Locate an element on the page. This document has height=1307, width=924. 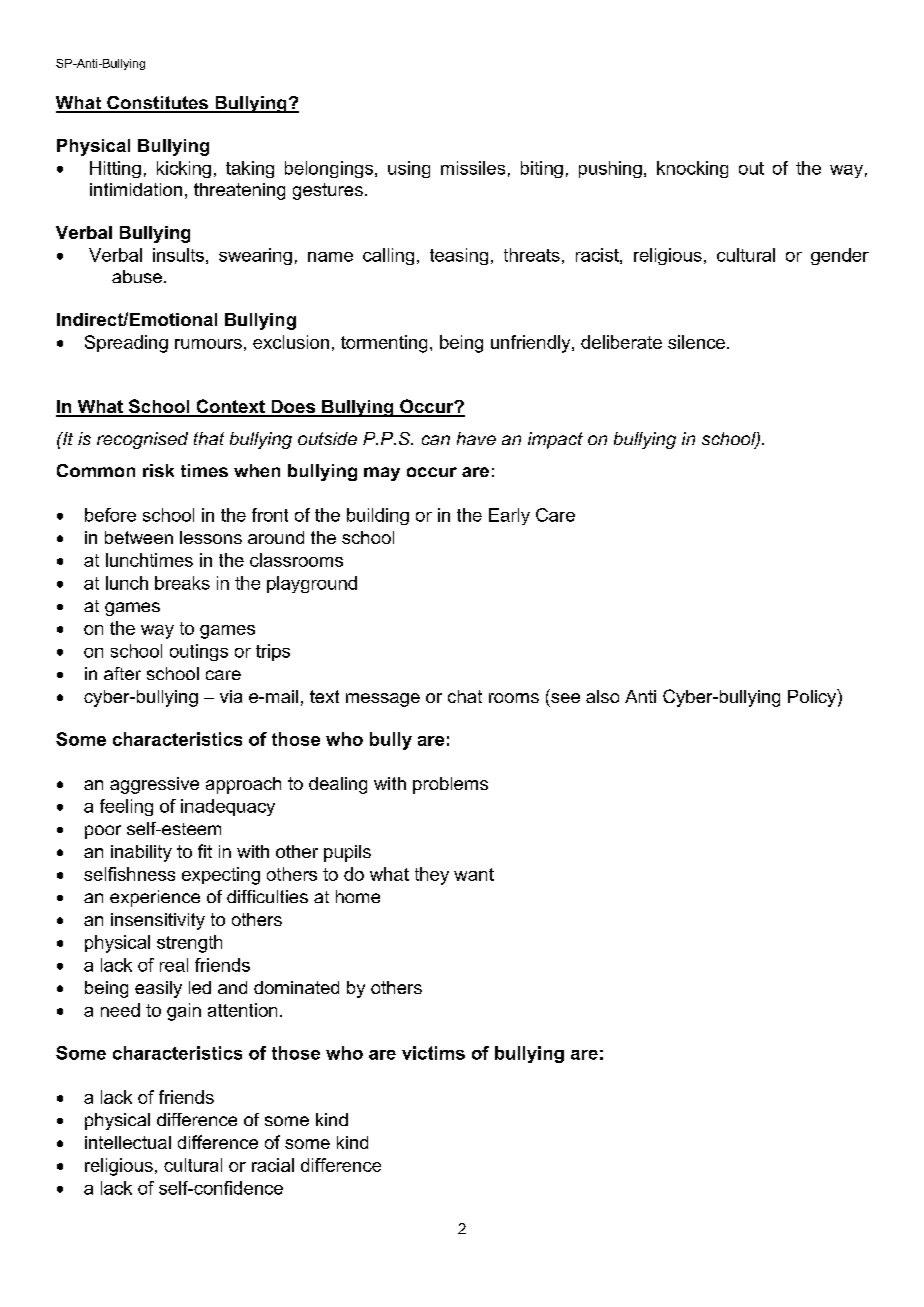
knocking is located at coordinates (692, 169).
